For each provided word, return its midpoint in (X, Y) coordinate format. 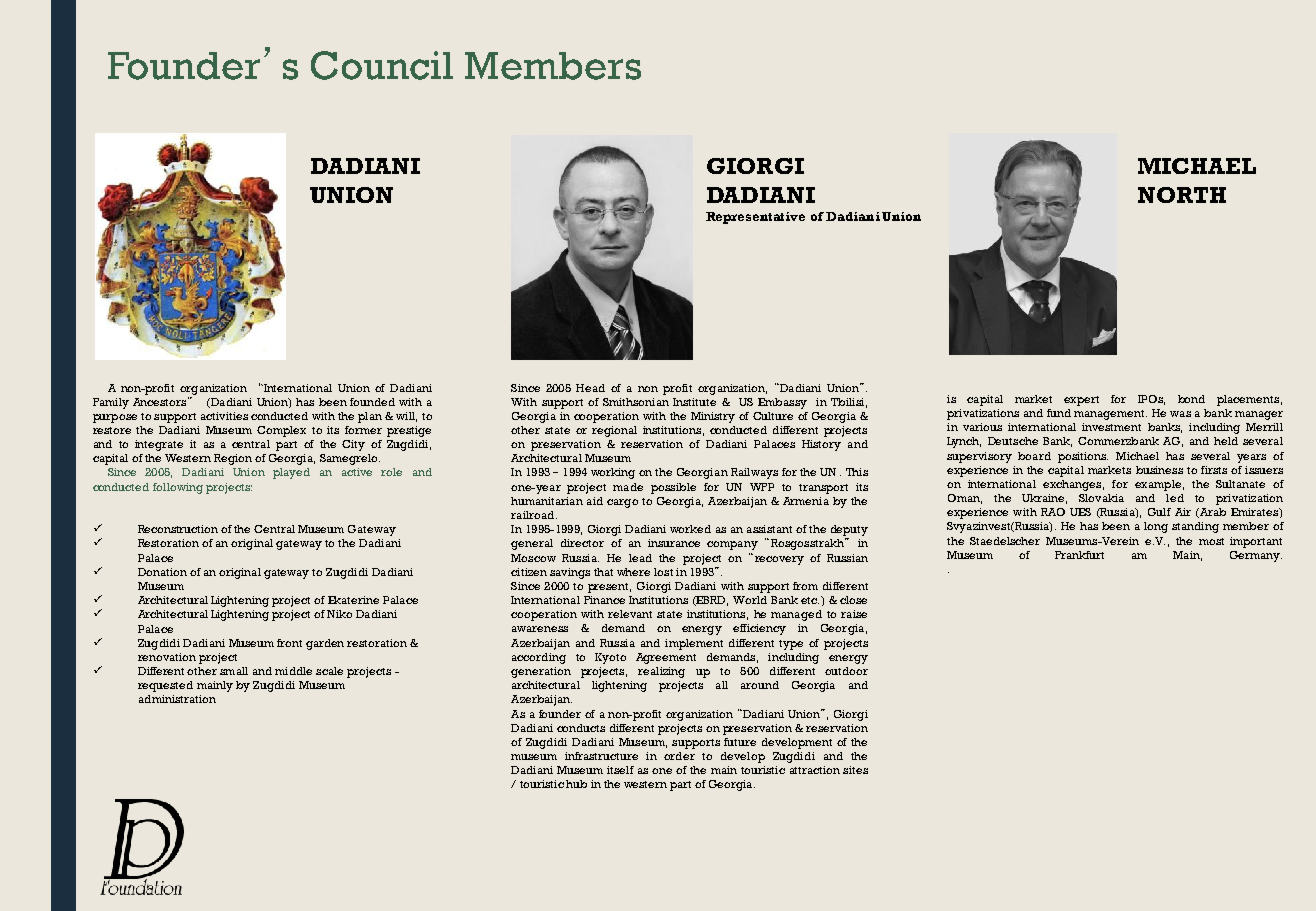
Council (382, 65)
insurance (674, 543)
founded (372, 402)
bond (1191, 399)
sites (855, 770)
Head (590, 388)
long (1156, 527)
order (679, 756)
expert (1081, 401)
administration (177, 699)
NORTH (1182, 195)
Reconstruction (178, 529)
